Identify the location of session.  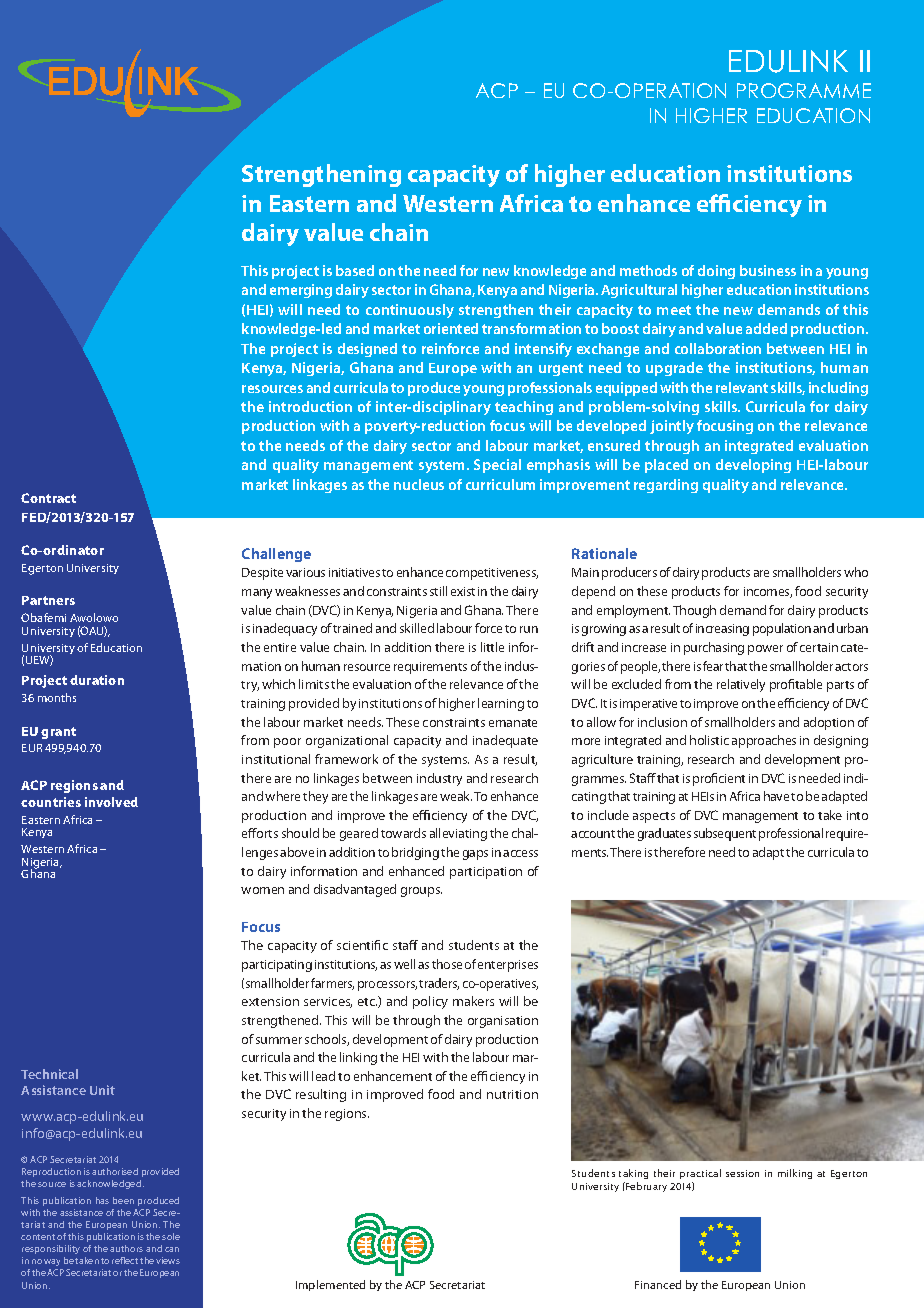
(742, 1173).
